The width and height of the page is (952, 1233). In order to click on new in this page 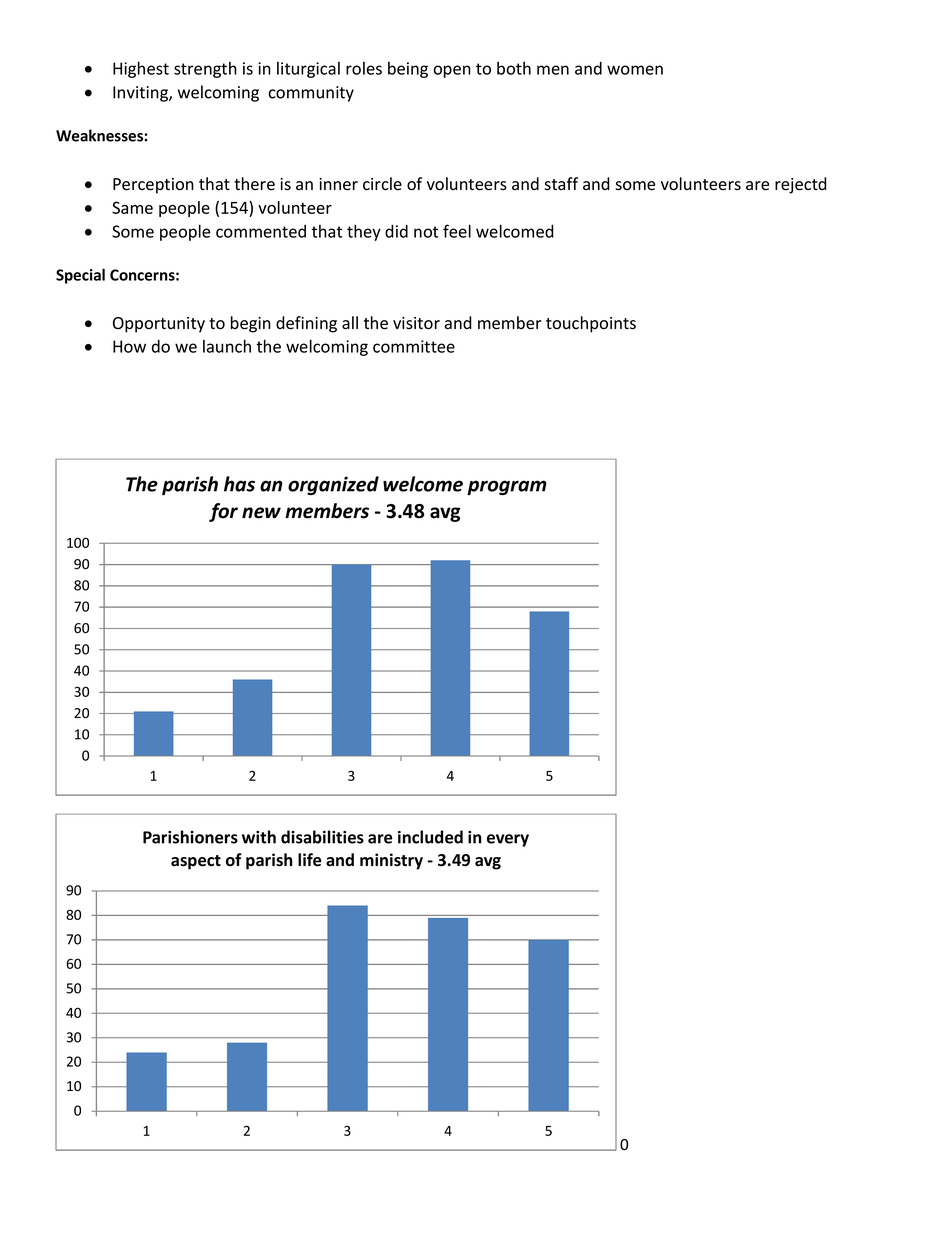, I will do `click(261, 513)`.
